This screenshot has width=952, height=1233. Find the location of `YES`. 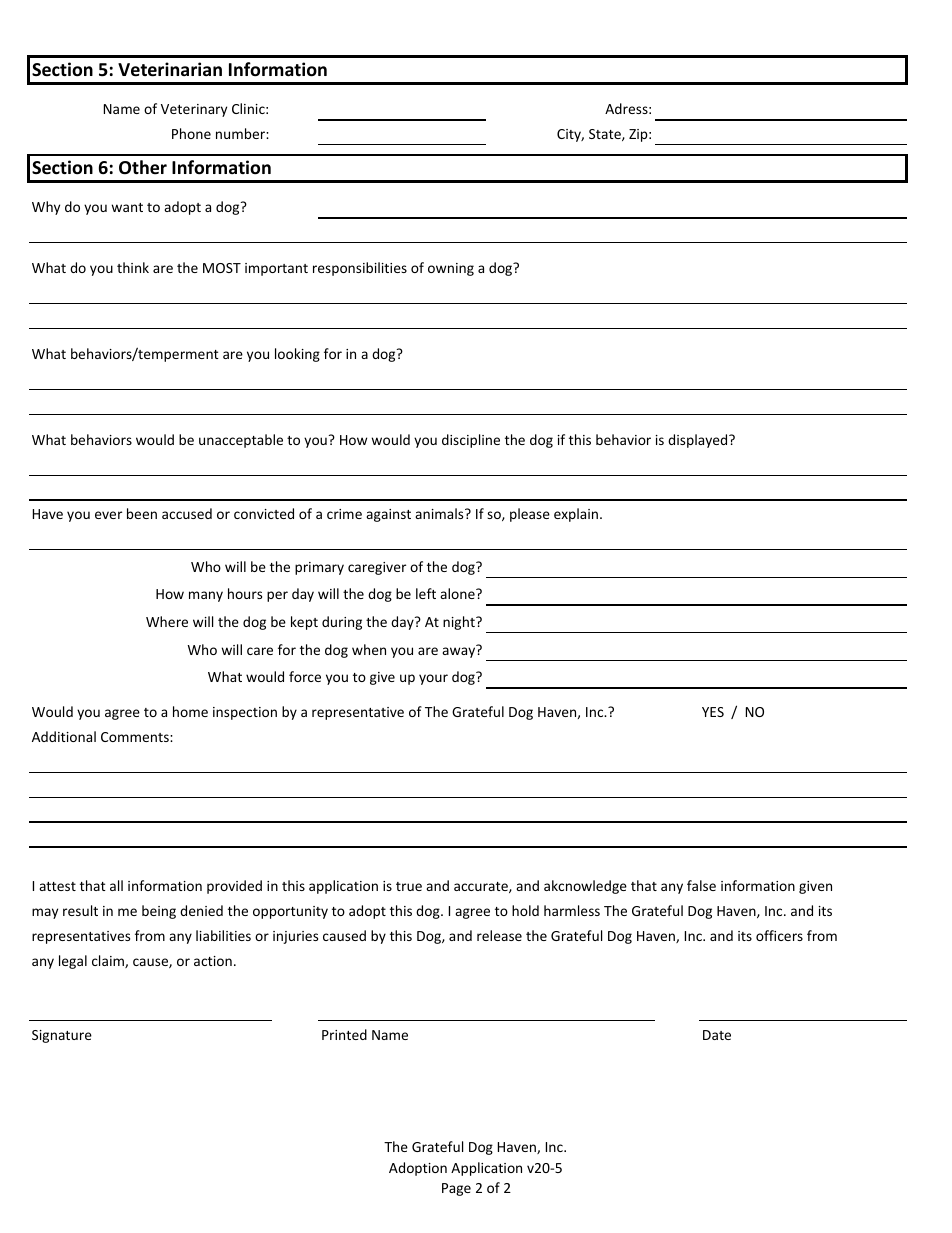

YES is located at coordinates (713, 712).
